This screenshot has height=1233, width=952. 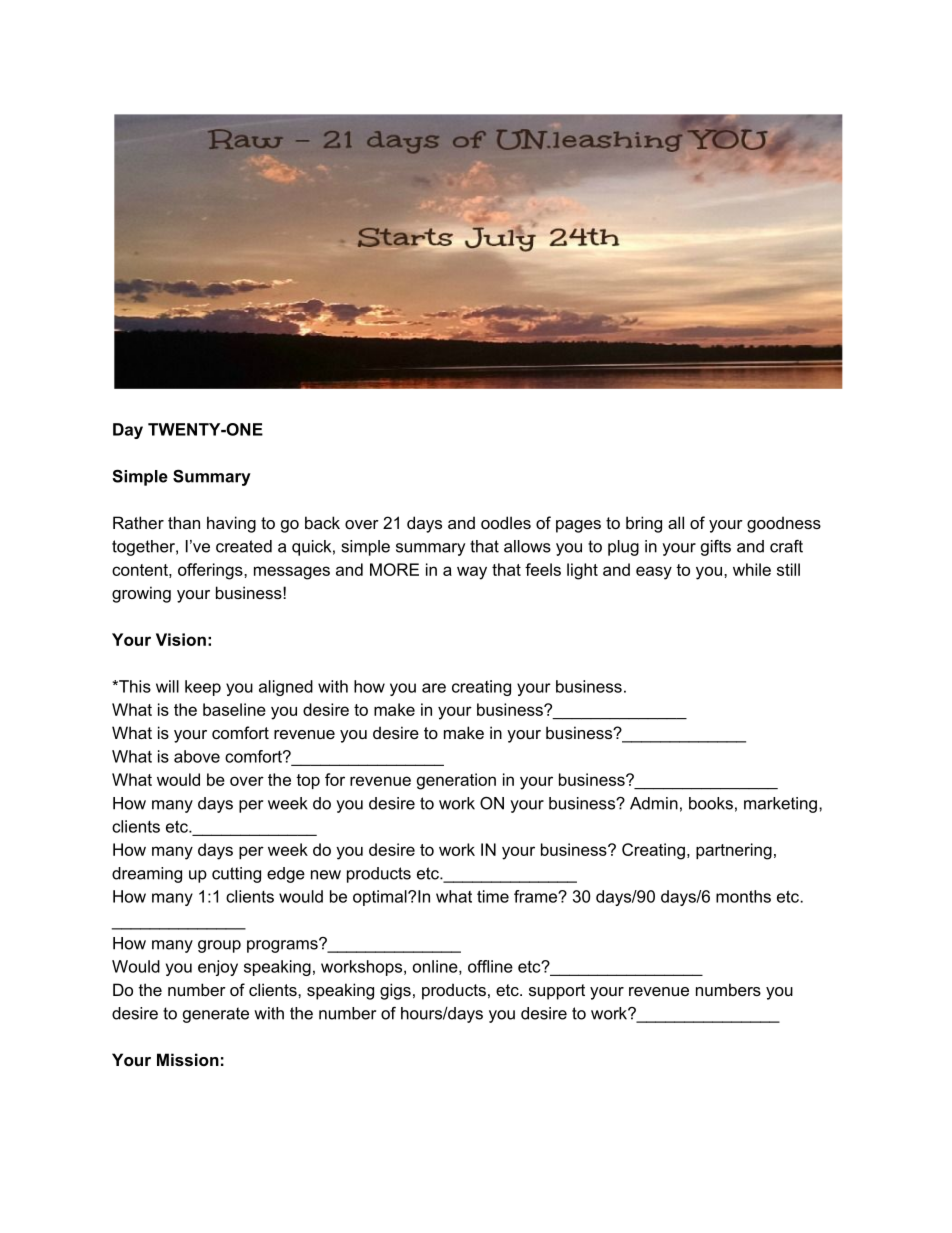 What do you see at coordinates (557, 992) in the screenshot?
I see `support` at bounding box center [557, 992].
